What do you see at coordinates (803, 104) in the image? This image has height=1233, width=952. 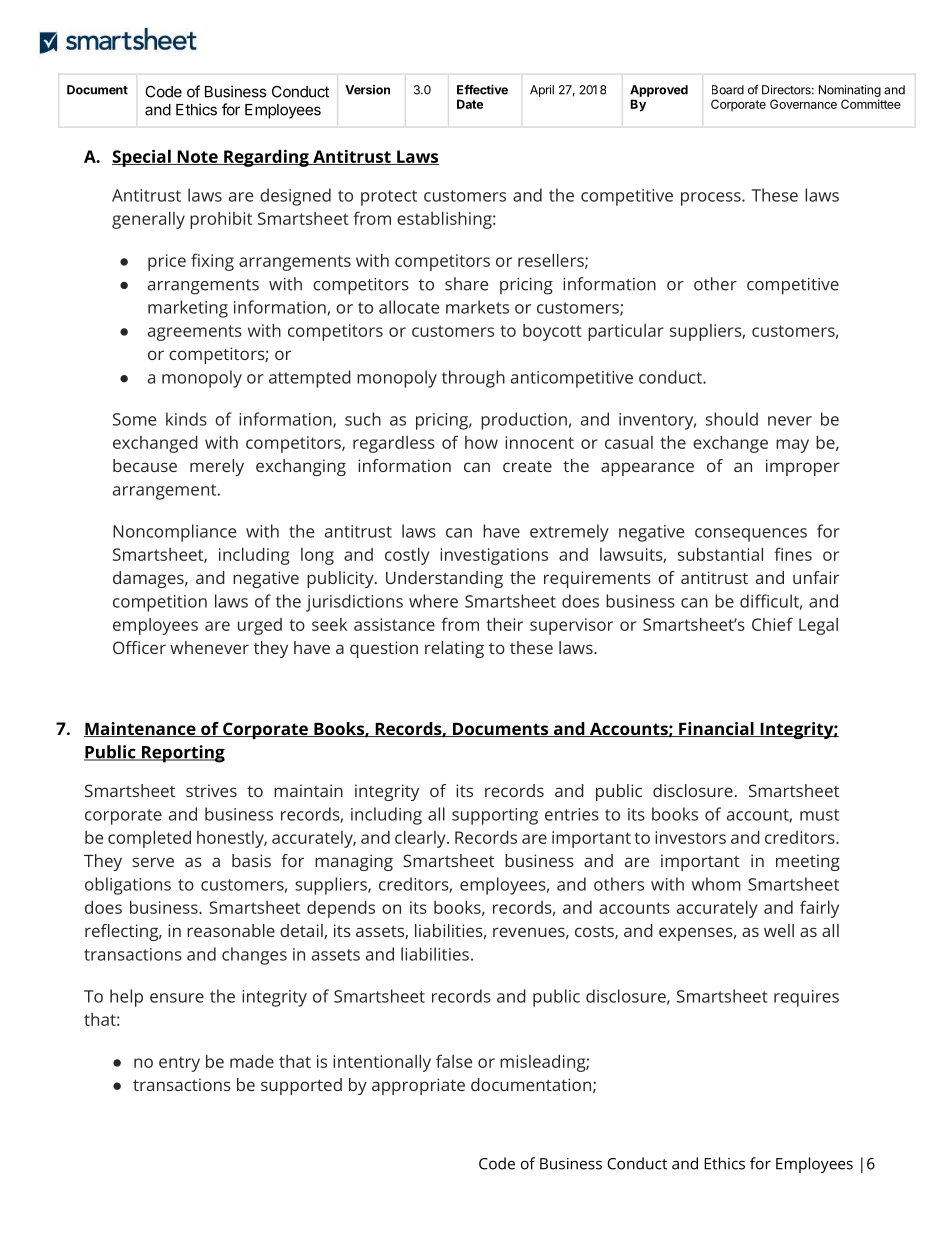 I see `Governance` at bounding box center [803, 104].
